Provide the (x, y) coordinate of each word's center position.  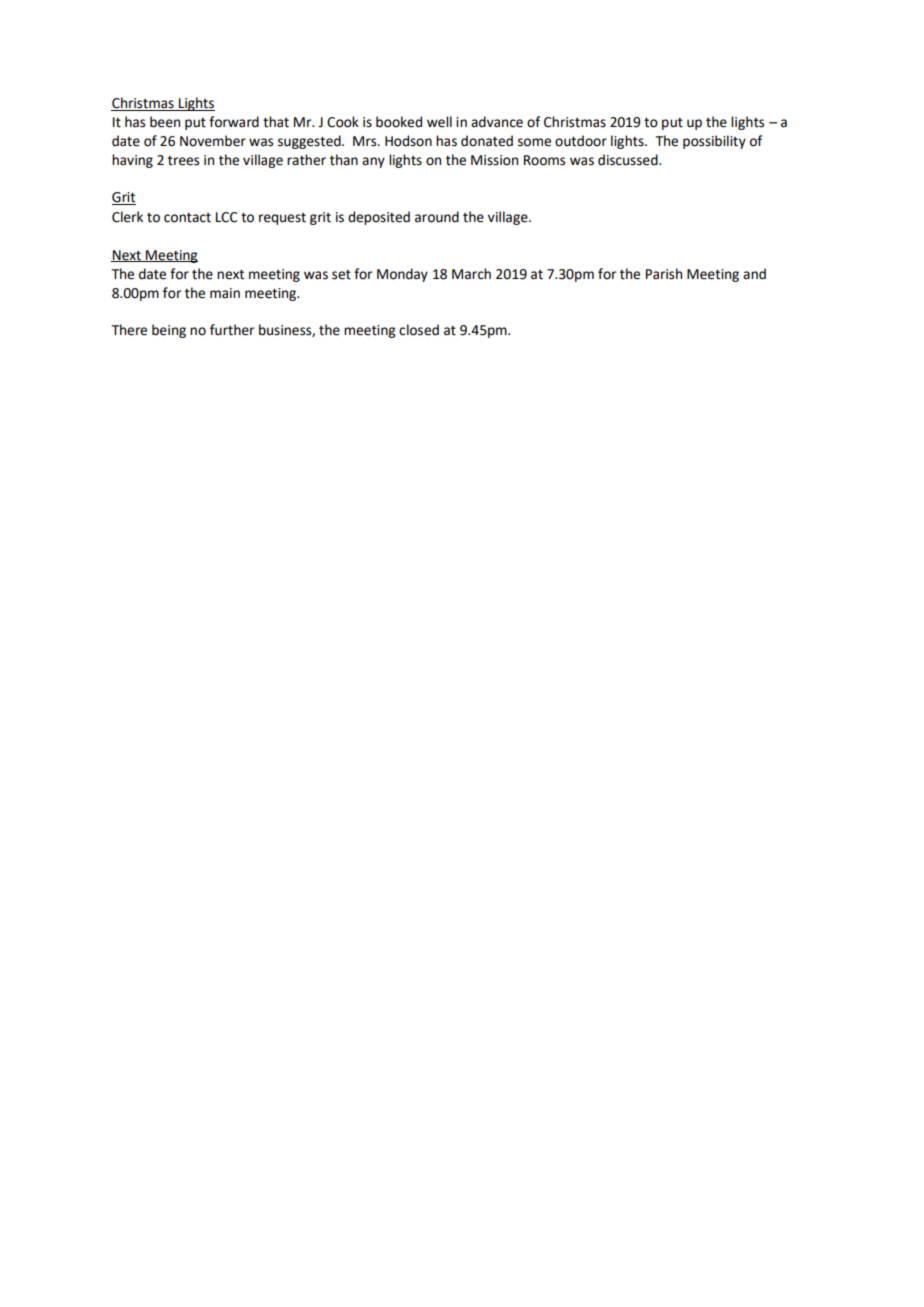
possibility (714, 142)
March (471, 274)
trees (183, 161)
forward (234, 122)
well (439, 122)
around (437, 217)
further (232, 330)
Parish (664, 274)
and (754, 274)
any (373, 162)
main (225, 293)
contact (187, 218)
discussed (629, 160)
